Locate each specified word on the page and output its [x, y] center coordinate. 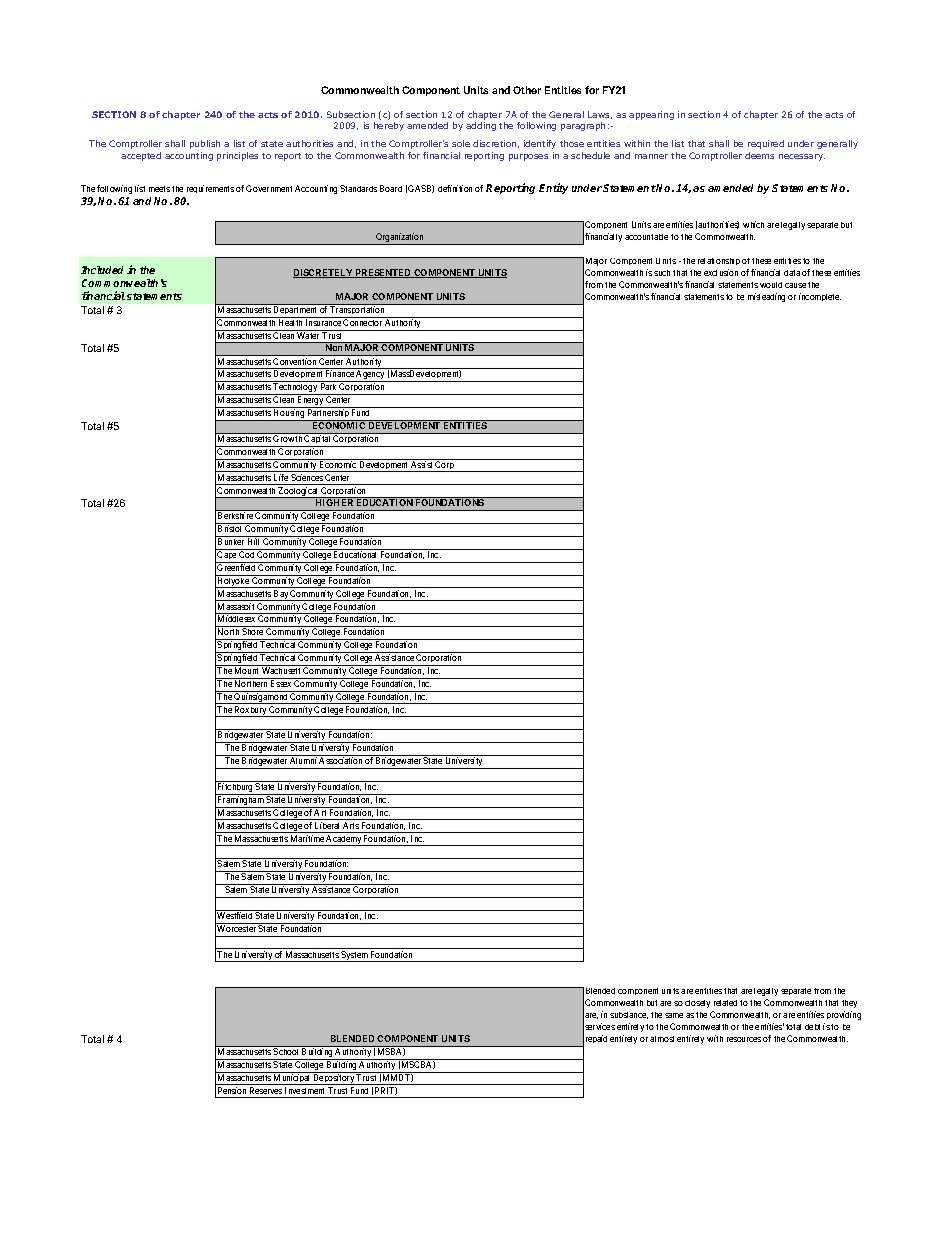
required [766, 144]
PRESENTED [383, 273]
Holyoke [233, 581]
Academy [344, 840]
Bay [281, 595]
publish [205, 144]
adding [481, 126]
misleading [766, 297]
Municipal [292, 1078]
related [725, 1003]
